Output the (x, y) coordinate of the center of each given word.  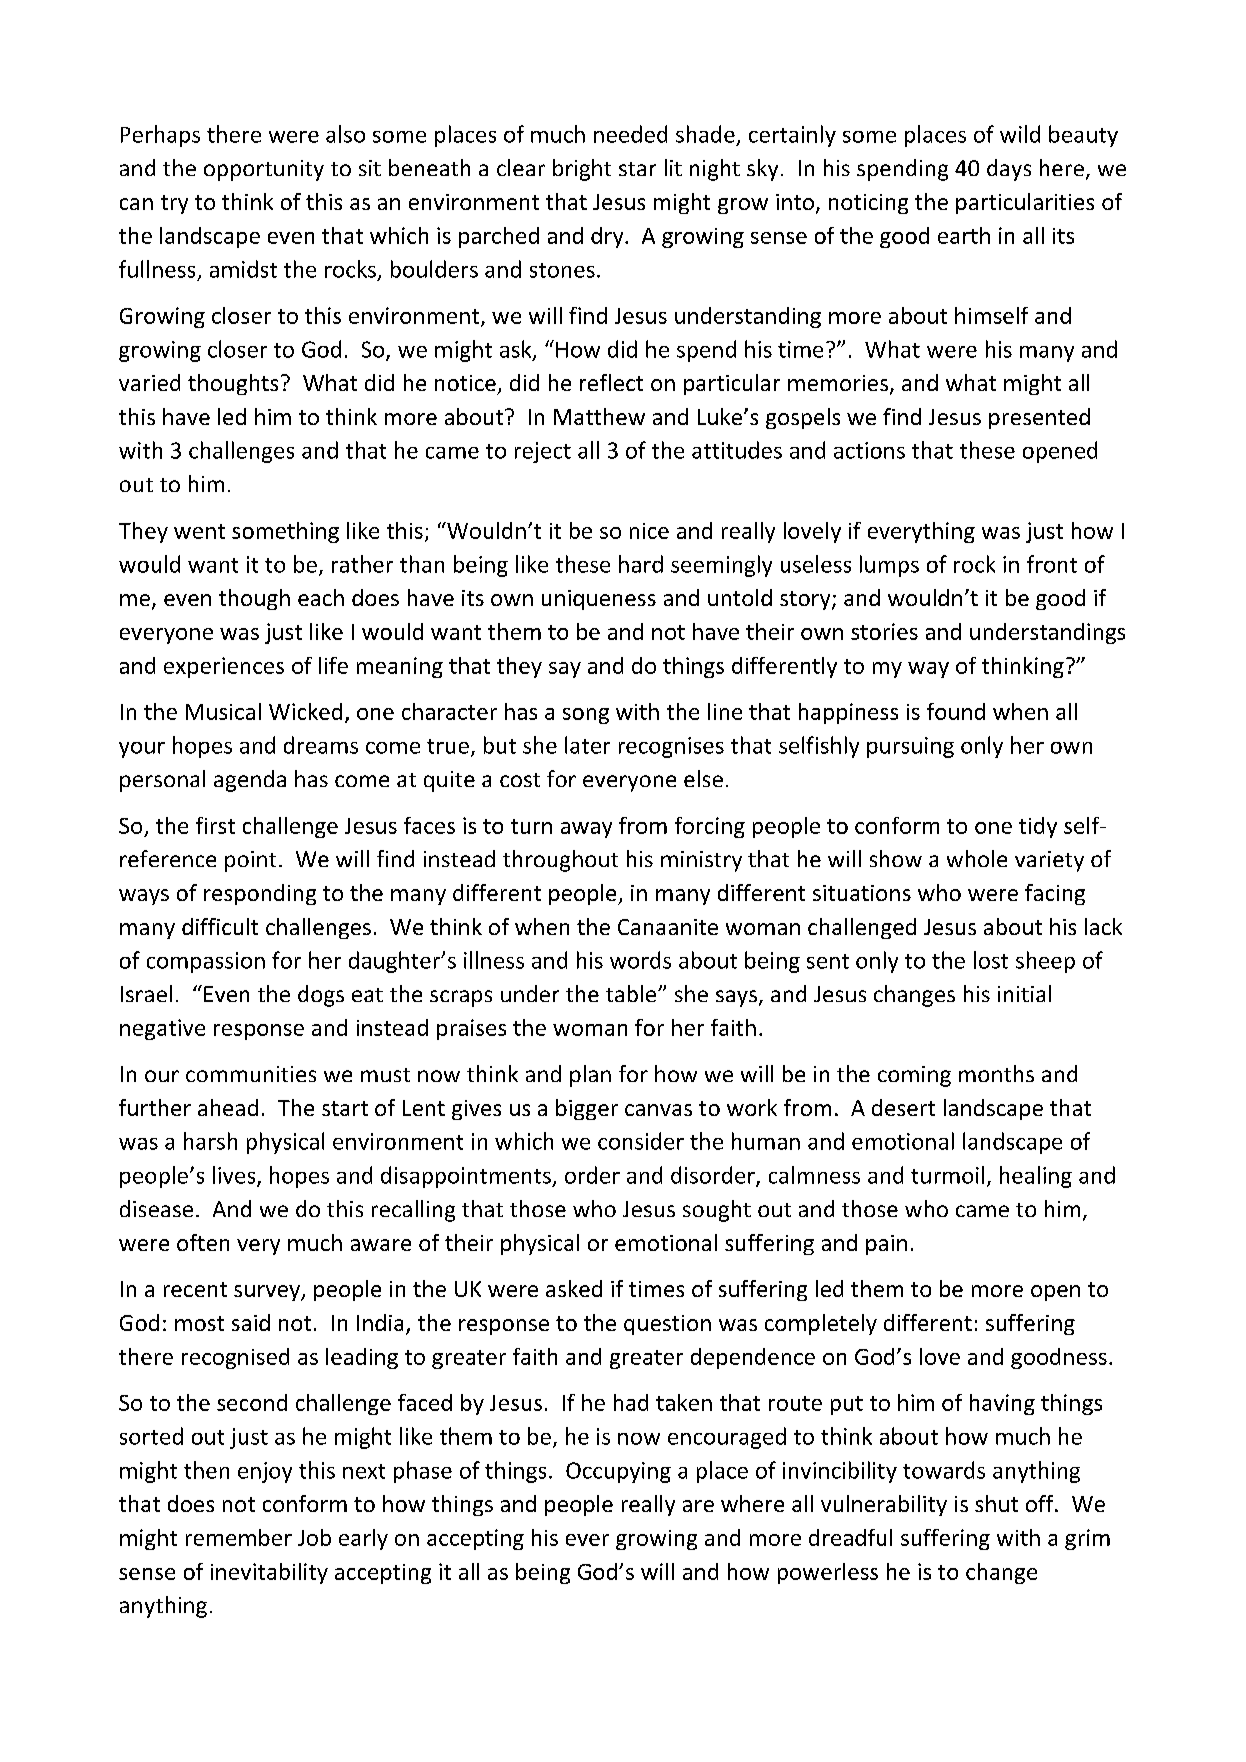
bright (582, 170)
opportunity (264, 170)
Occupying (618, 1472)
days (1009, 170)
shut (996, 1503)
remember (239, 1537)
